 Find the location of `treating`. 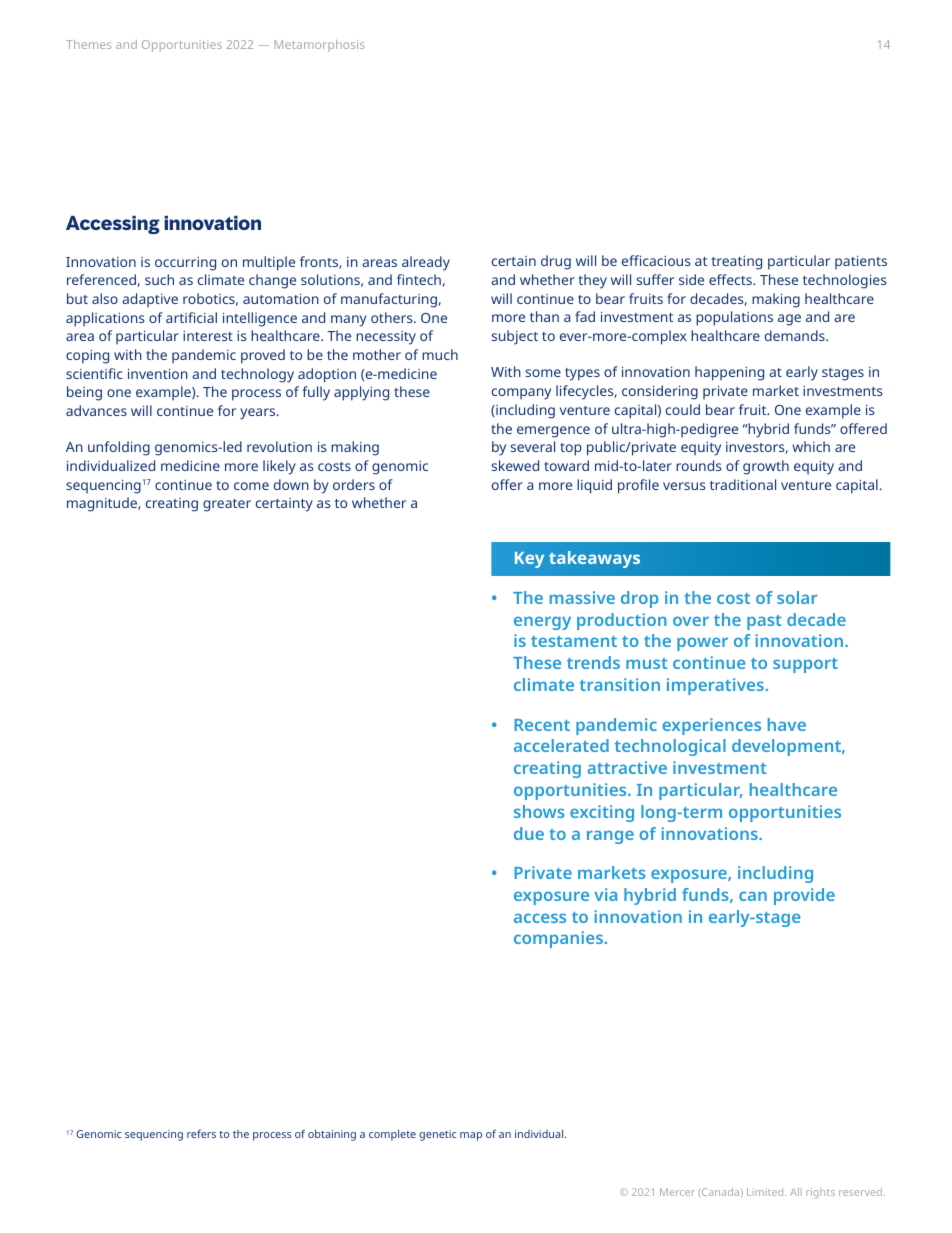

treating is located at coordinates (737, 263).
